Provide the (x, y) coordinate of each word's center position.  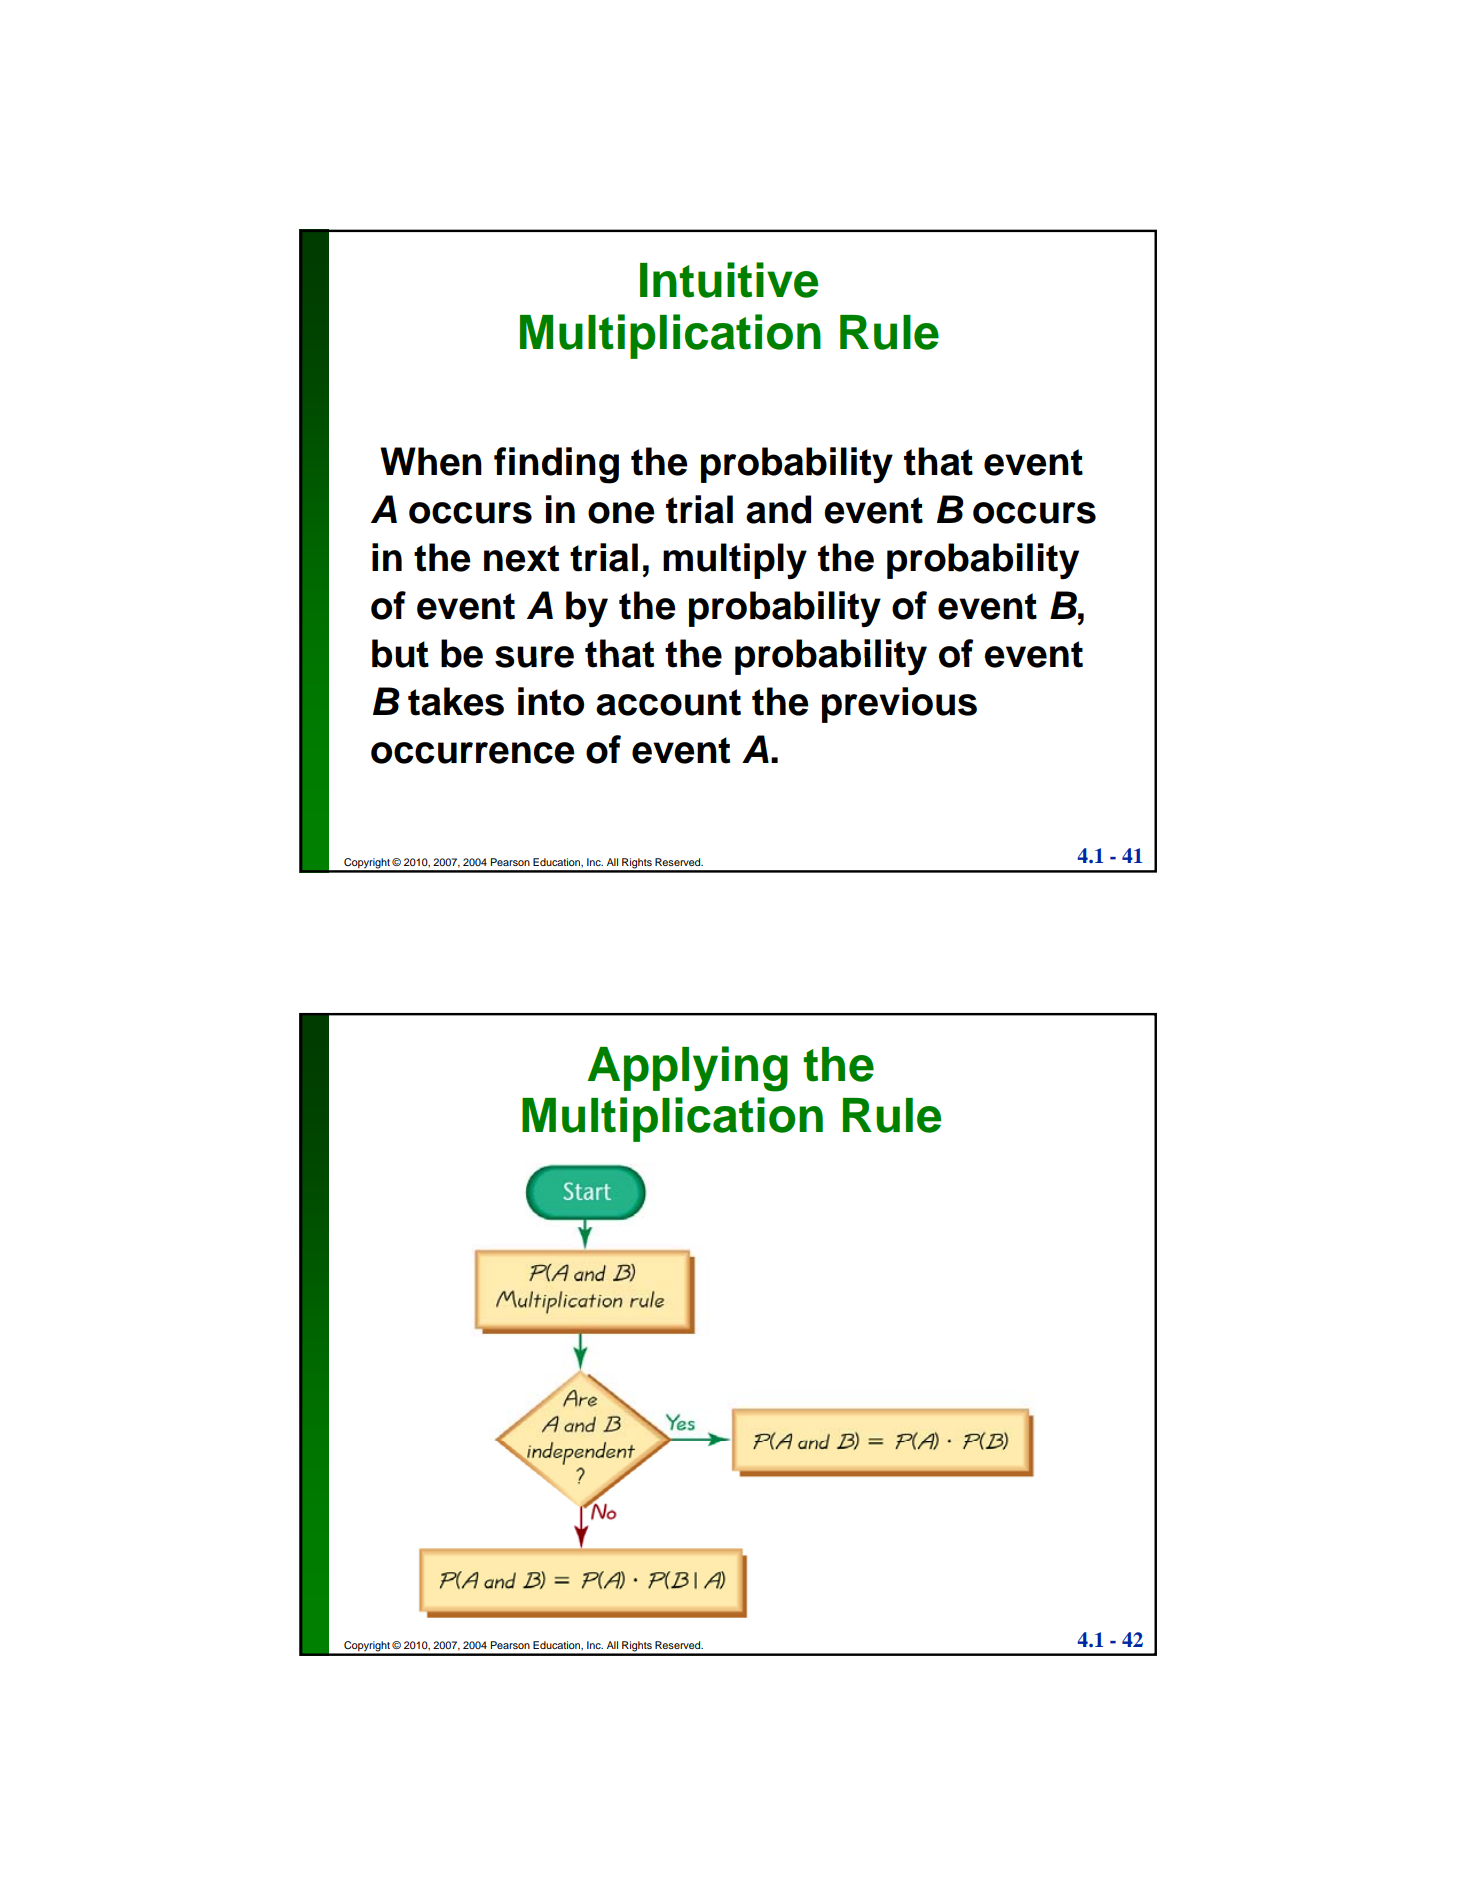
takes (456, 701)
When (431, 461)
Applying (687, 1069)
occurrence (473, 753)
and (778, 509)
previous (899, 705)
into (551, 701)
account (668, 702)
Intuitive (729, 280)
